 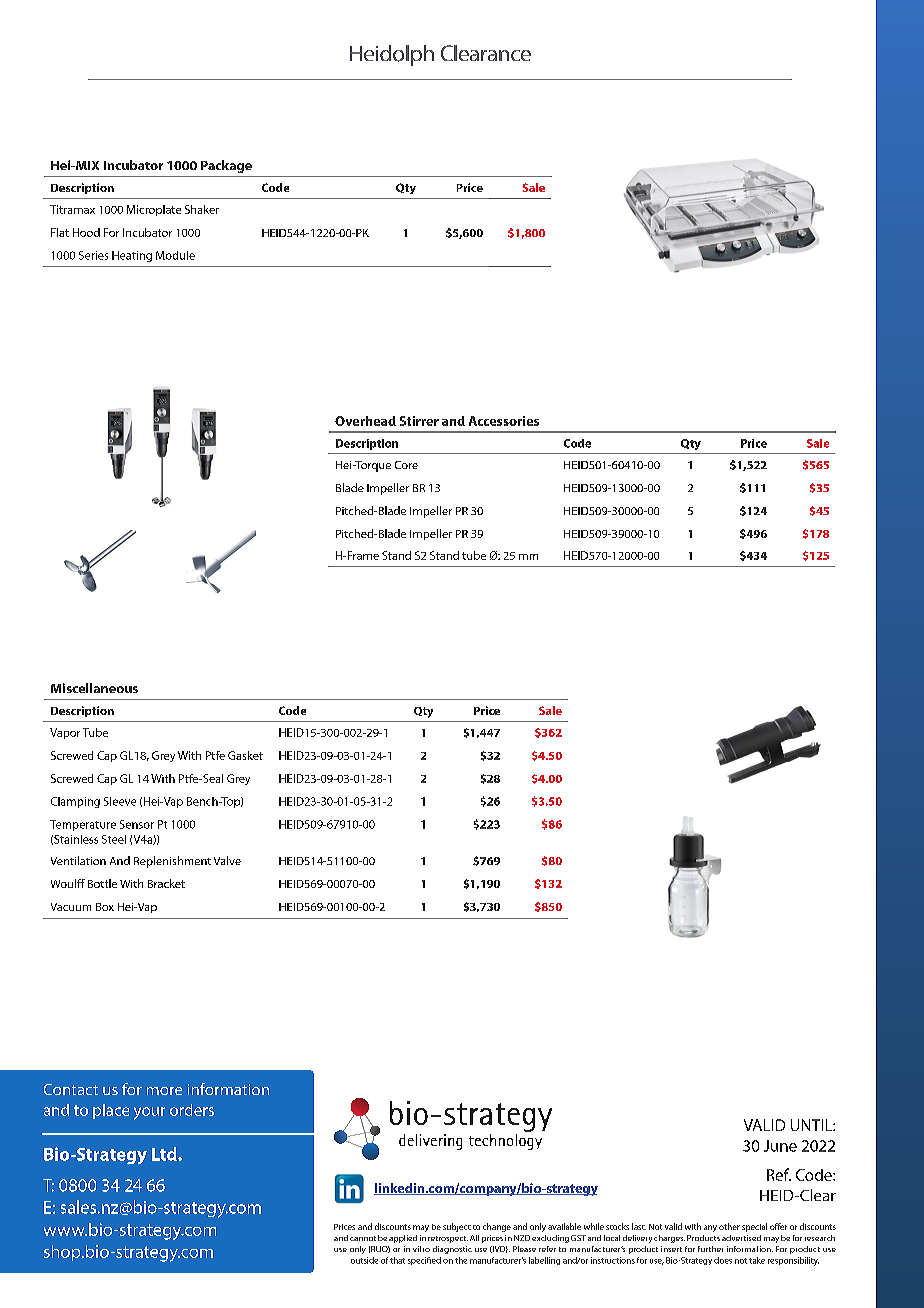 What do you see at coordinates (94, 688) in the document?
I see `Miscellaneous` at bounding box center [94, 688].
